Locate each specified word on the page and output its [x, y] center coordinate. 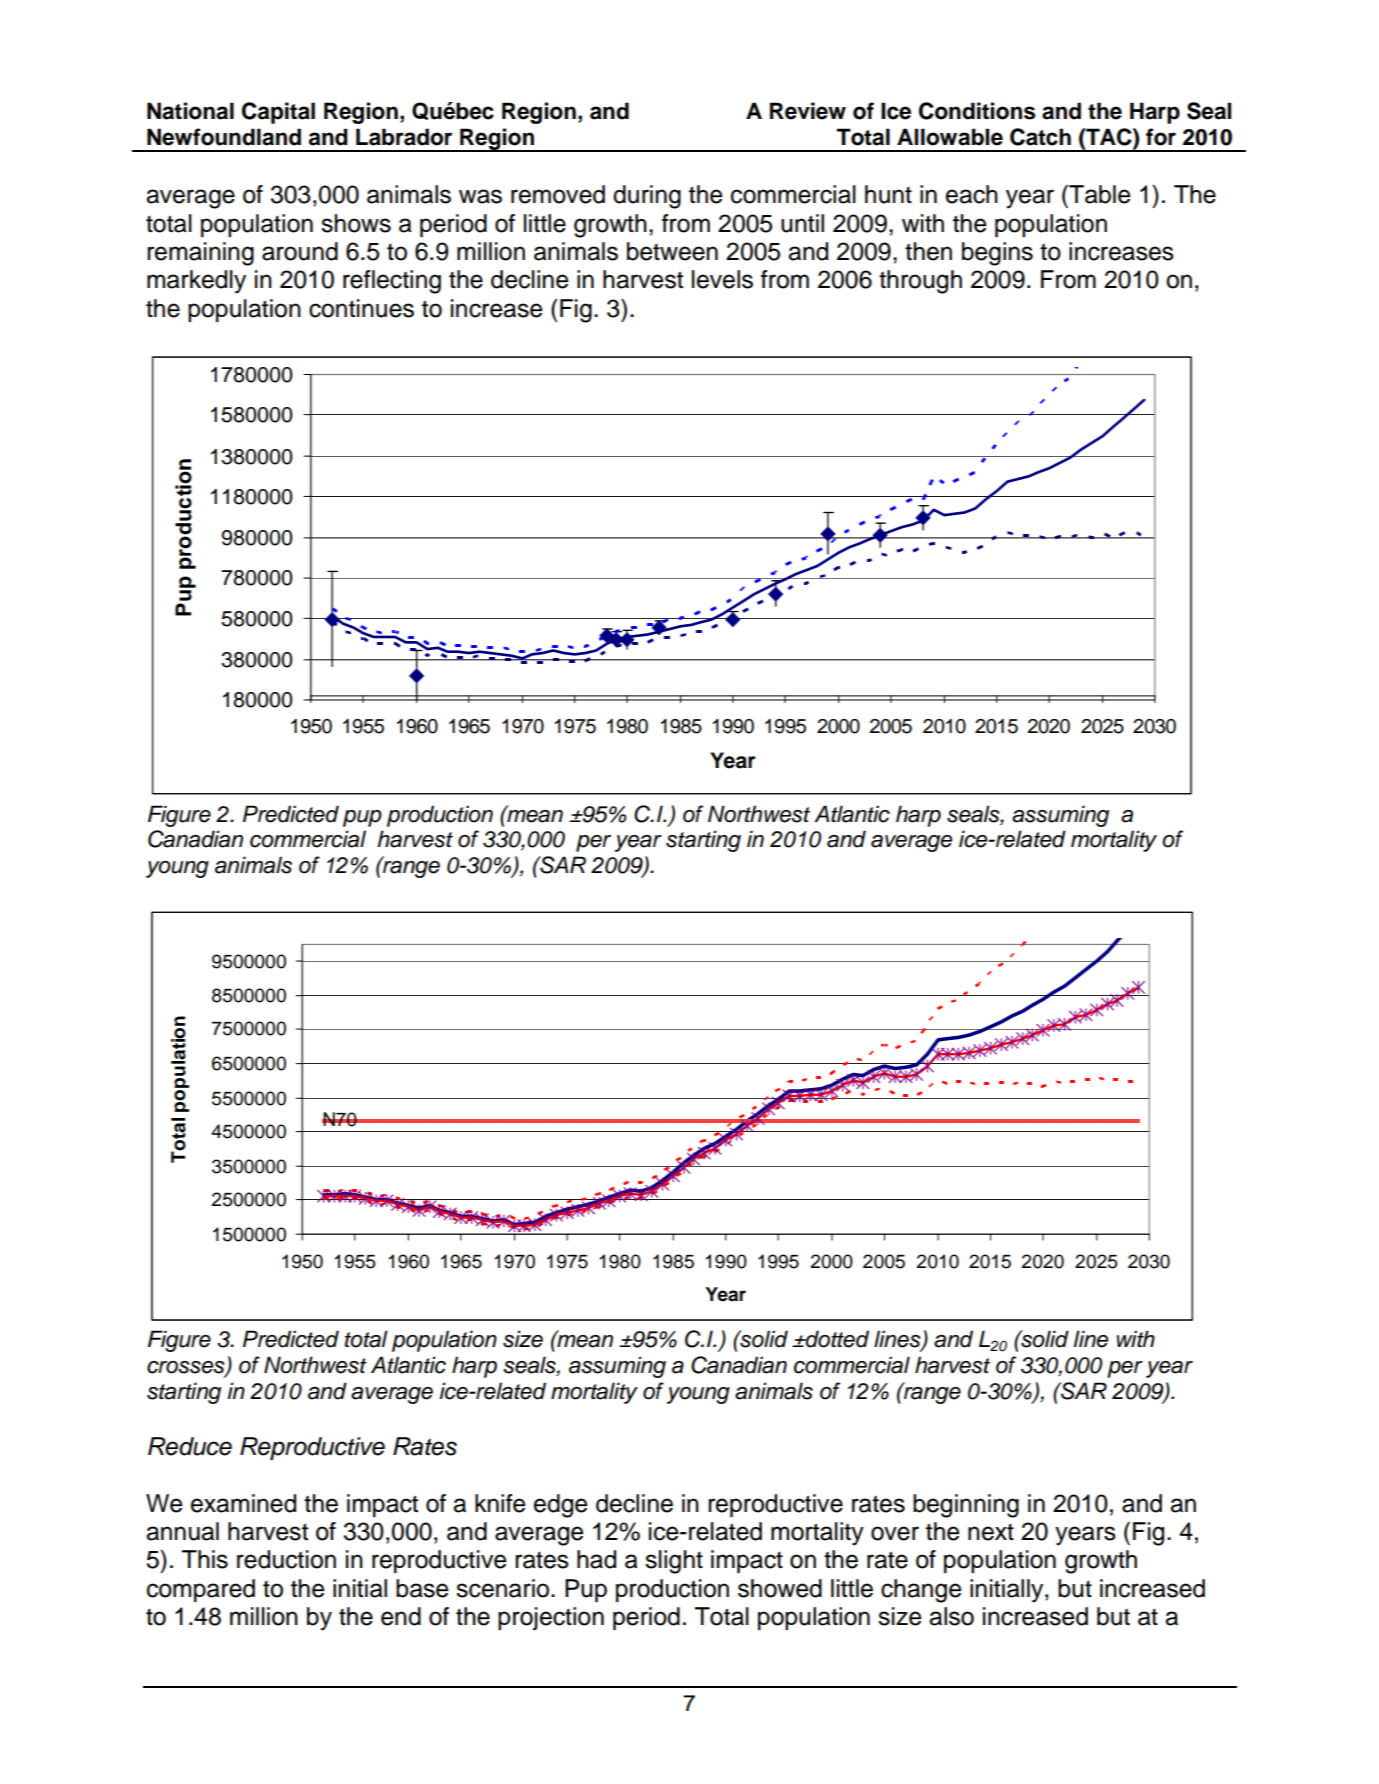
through [920, 282]
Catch [1040, 137]
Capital [278, 113]
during [647, 197]
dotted [836, 1339]
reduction [286, 1559]
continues [361, 308]
